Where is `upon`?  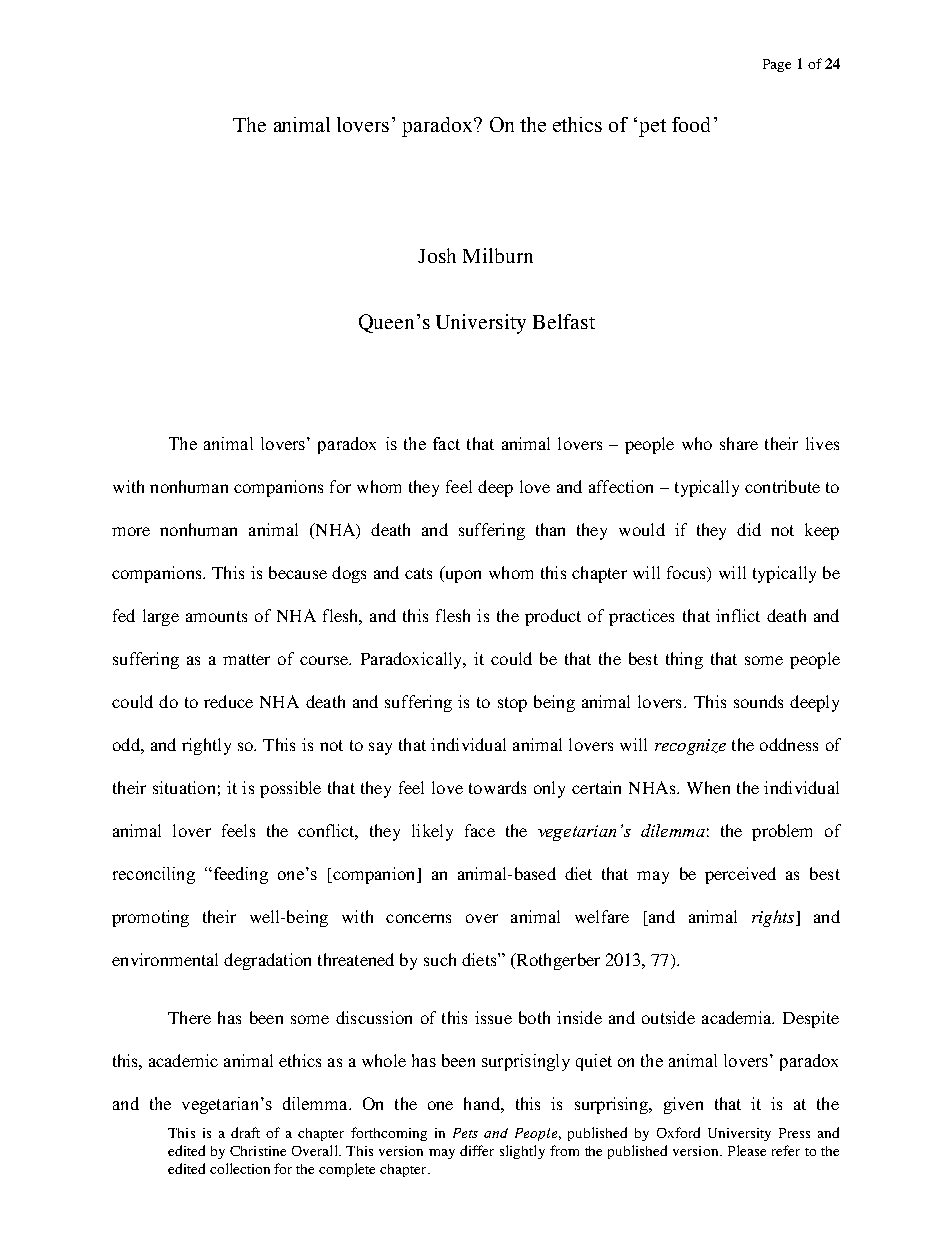
upon is located at coordinates (462, 576).
